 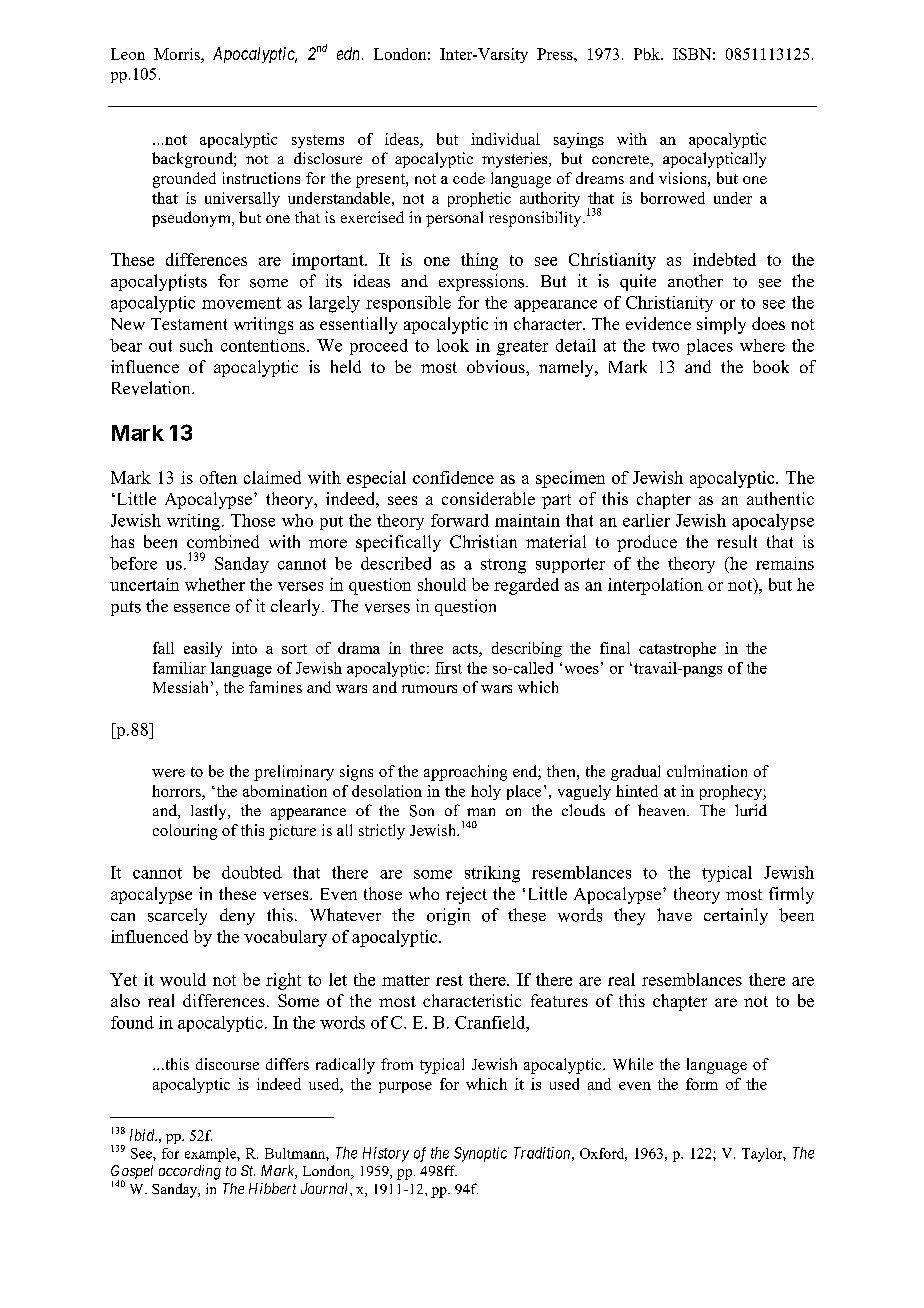 What do you see at coordinates (505, 139) in the image?
I see `individual` at bounding box center [505, 139].
